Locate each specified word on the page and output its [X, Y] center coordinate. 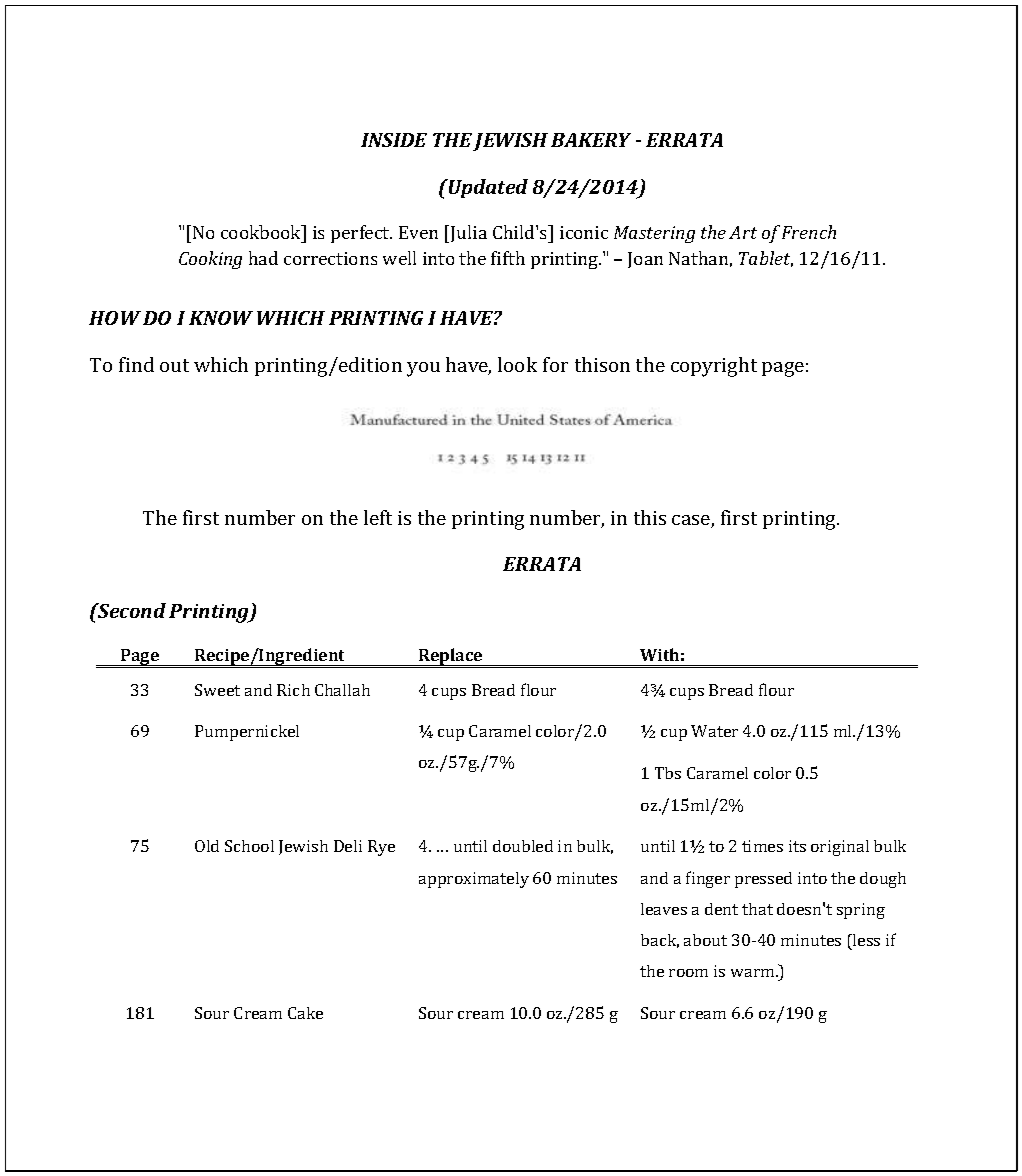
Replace [451, 658]
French [809, 232]
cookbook [262, 232]
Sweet [217, 690]
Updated [487, 188]
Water [714, 731]
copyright [714, 367]
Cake [305, 1013]
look [517, 364]
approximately [474, 880]
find [136, 364]
